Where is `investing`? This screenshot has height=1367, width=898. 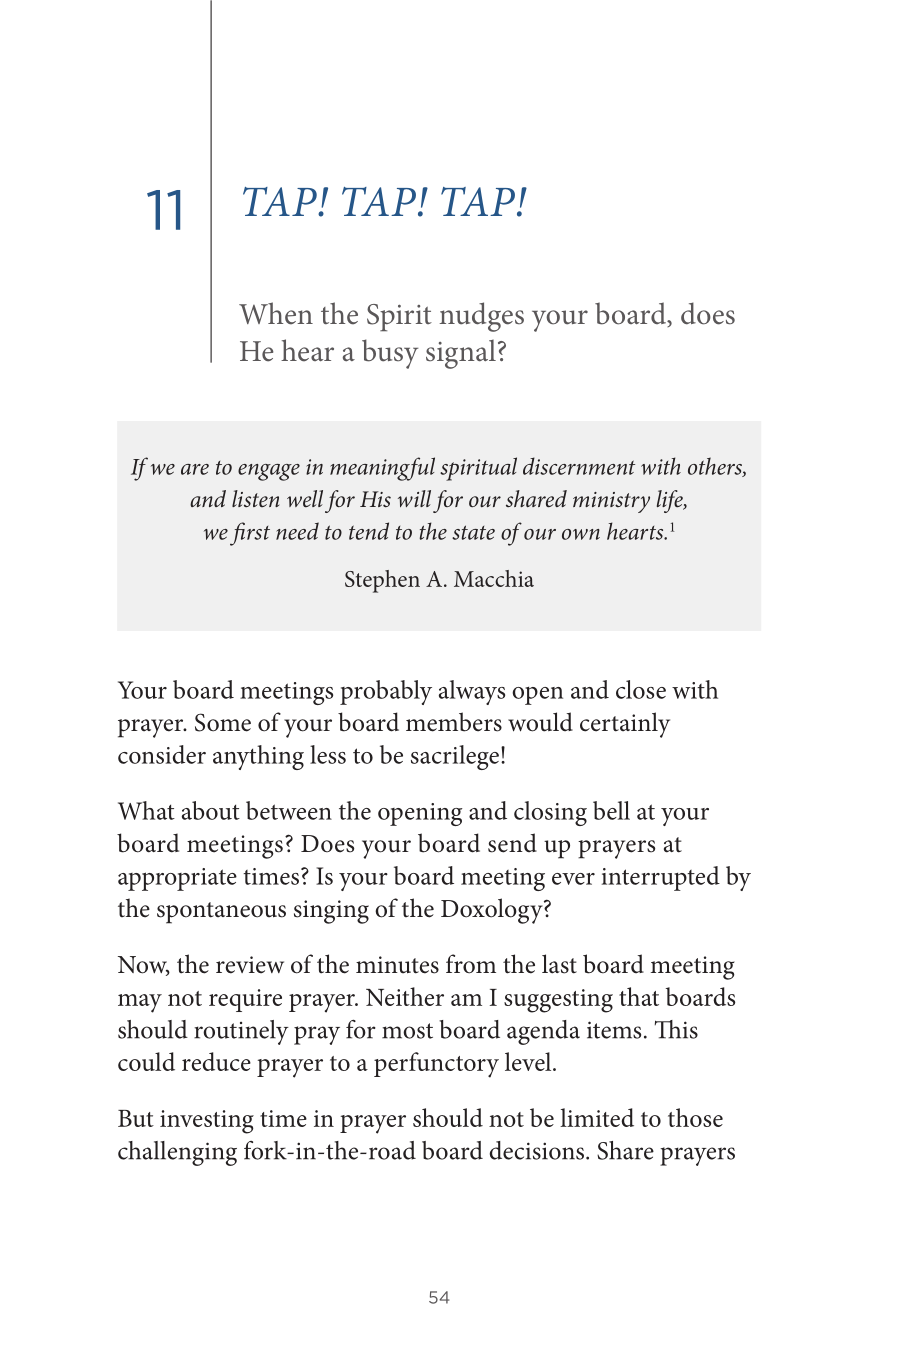
investing is located at coordinates (207, 1122).
